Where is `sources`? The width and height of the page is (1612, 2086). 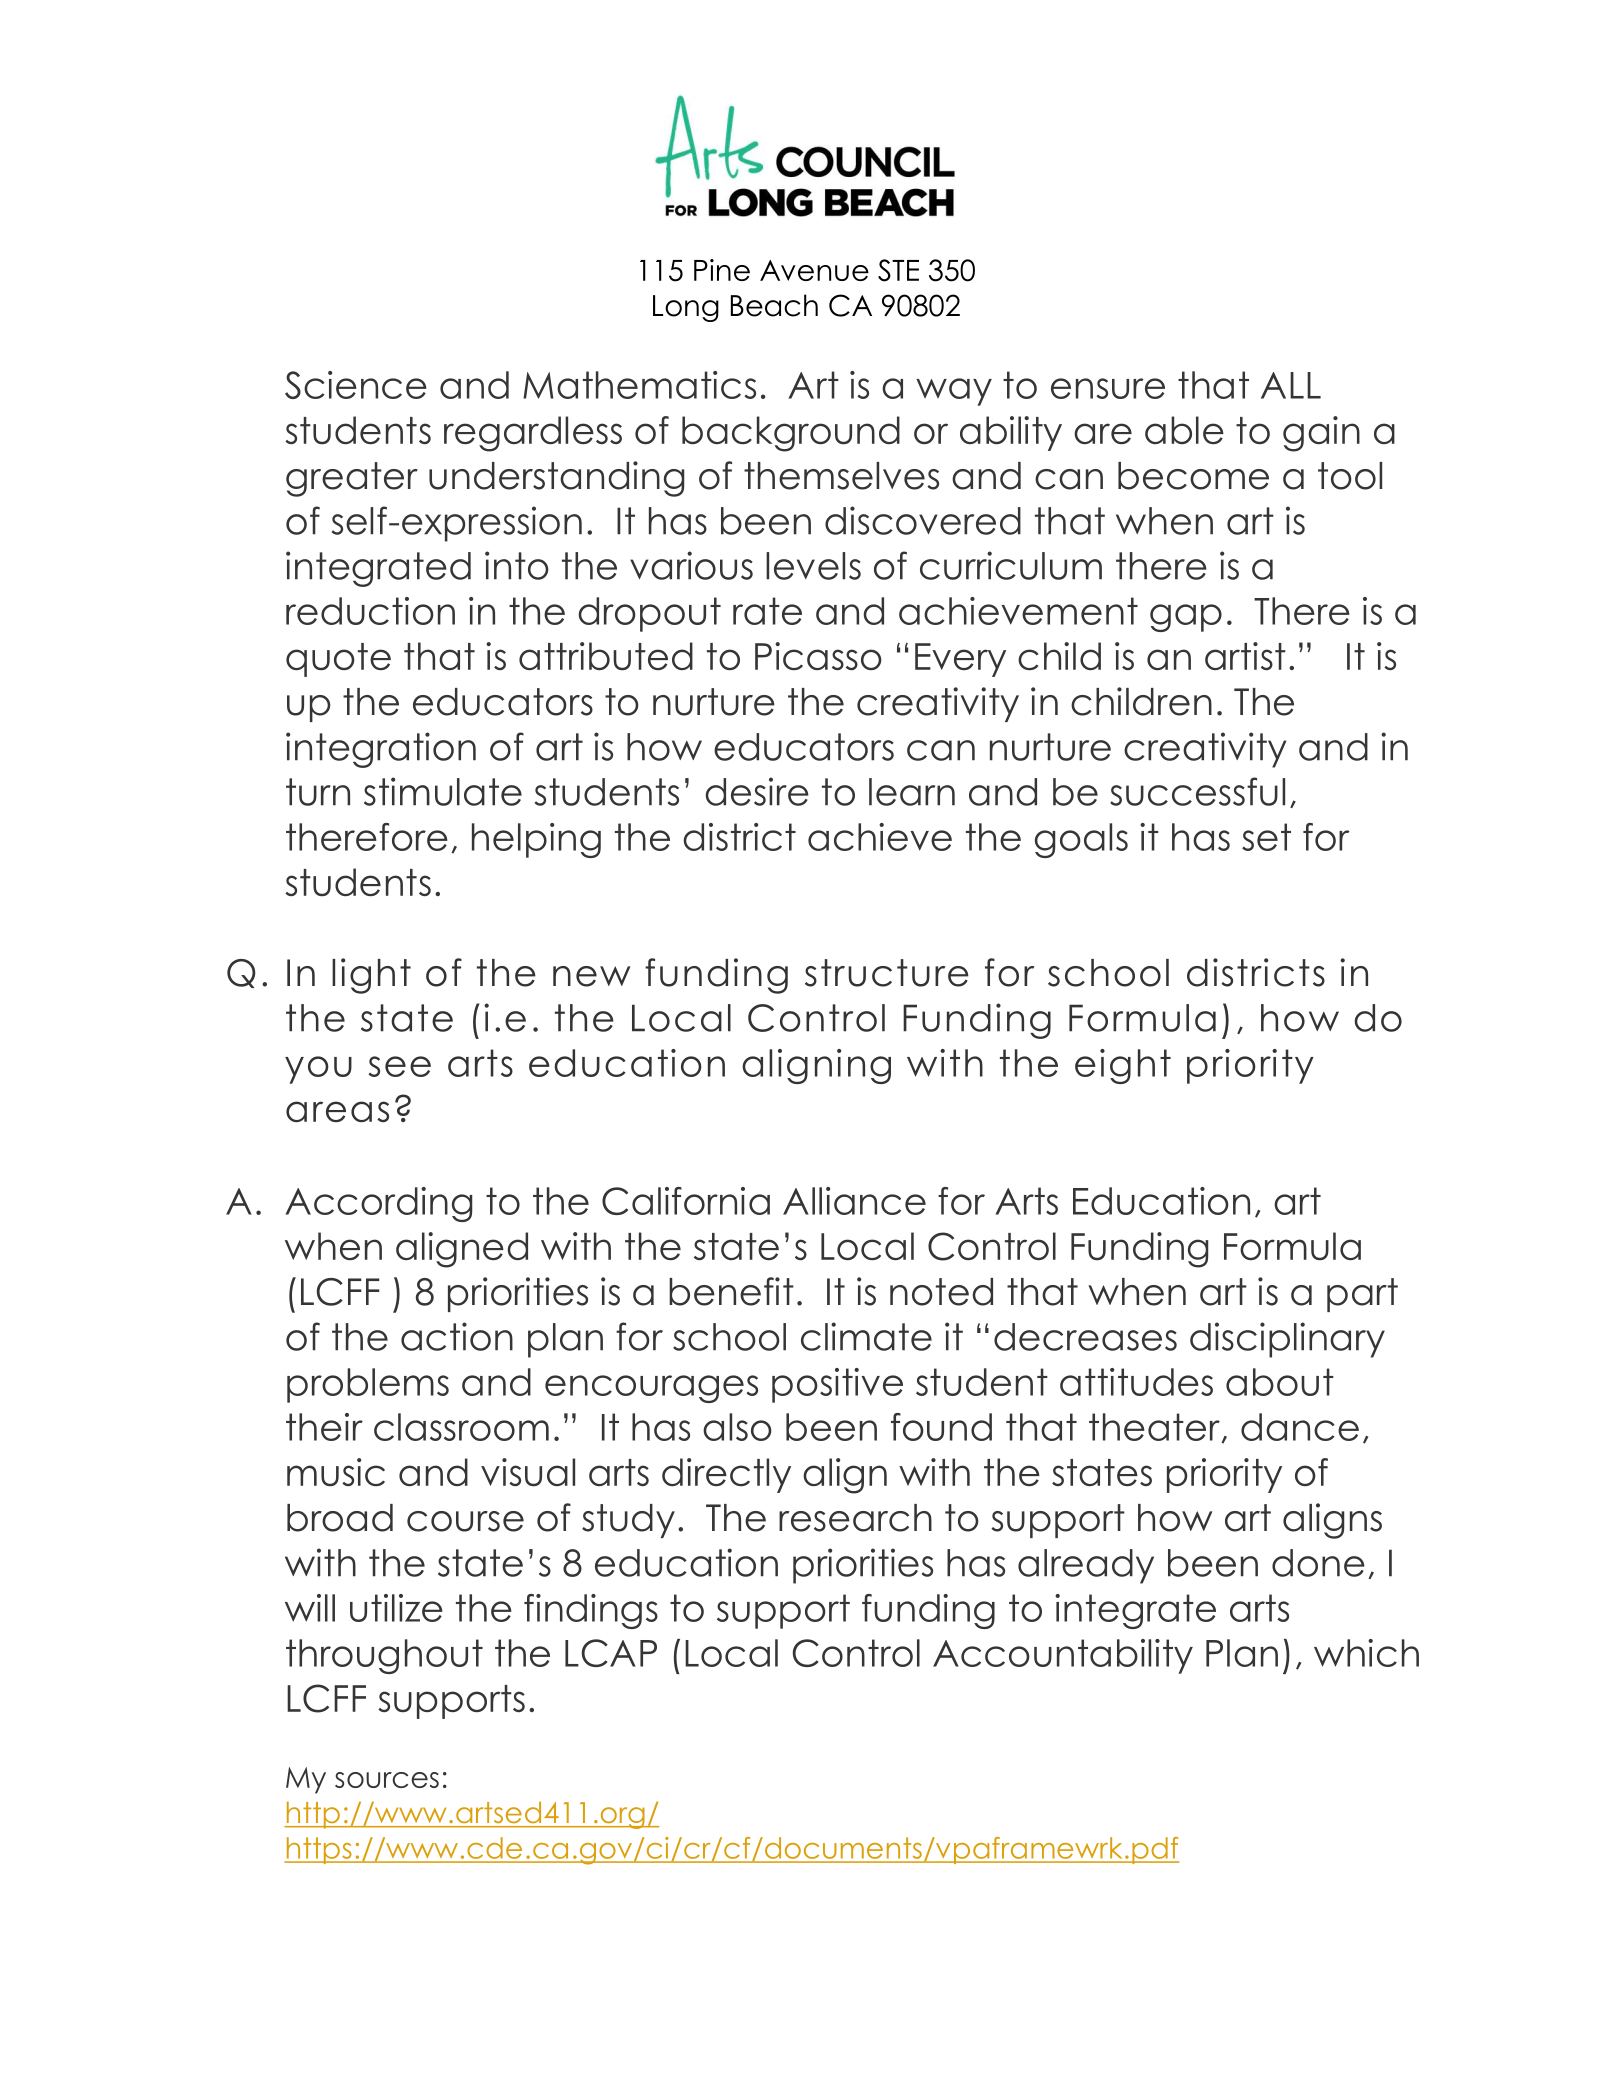
sources is located at coordinates (387, 1780).
